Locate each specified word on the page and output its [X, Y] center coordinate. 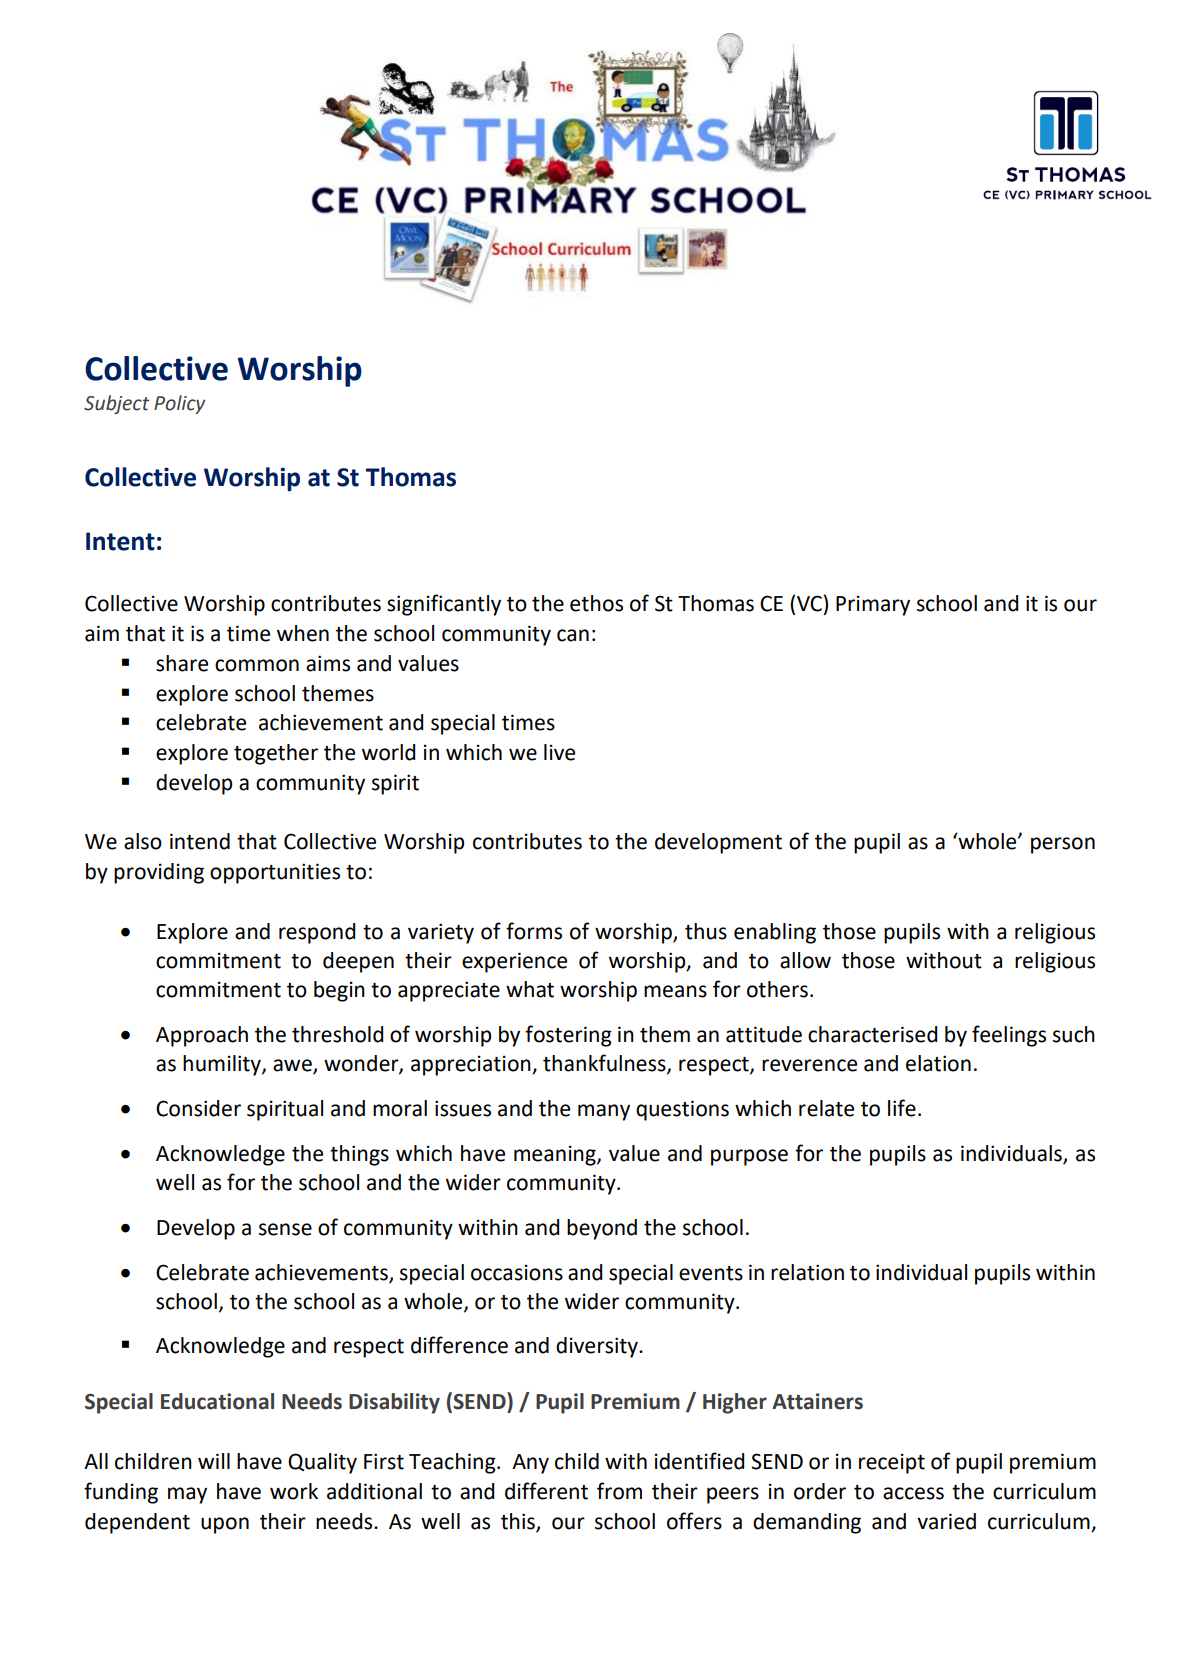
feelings [1009, 1036]
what [530, 989]
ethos [596, 603]
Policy [180, 404]
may [187, 1495]
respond [317, 933]
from [619, 1491]
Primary [873, 605]
